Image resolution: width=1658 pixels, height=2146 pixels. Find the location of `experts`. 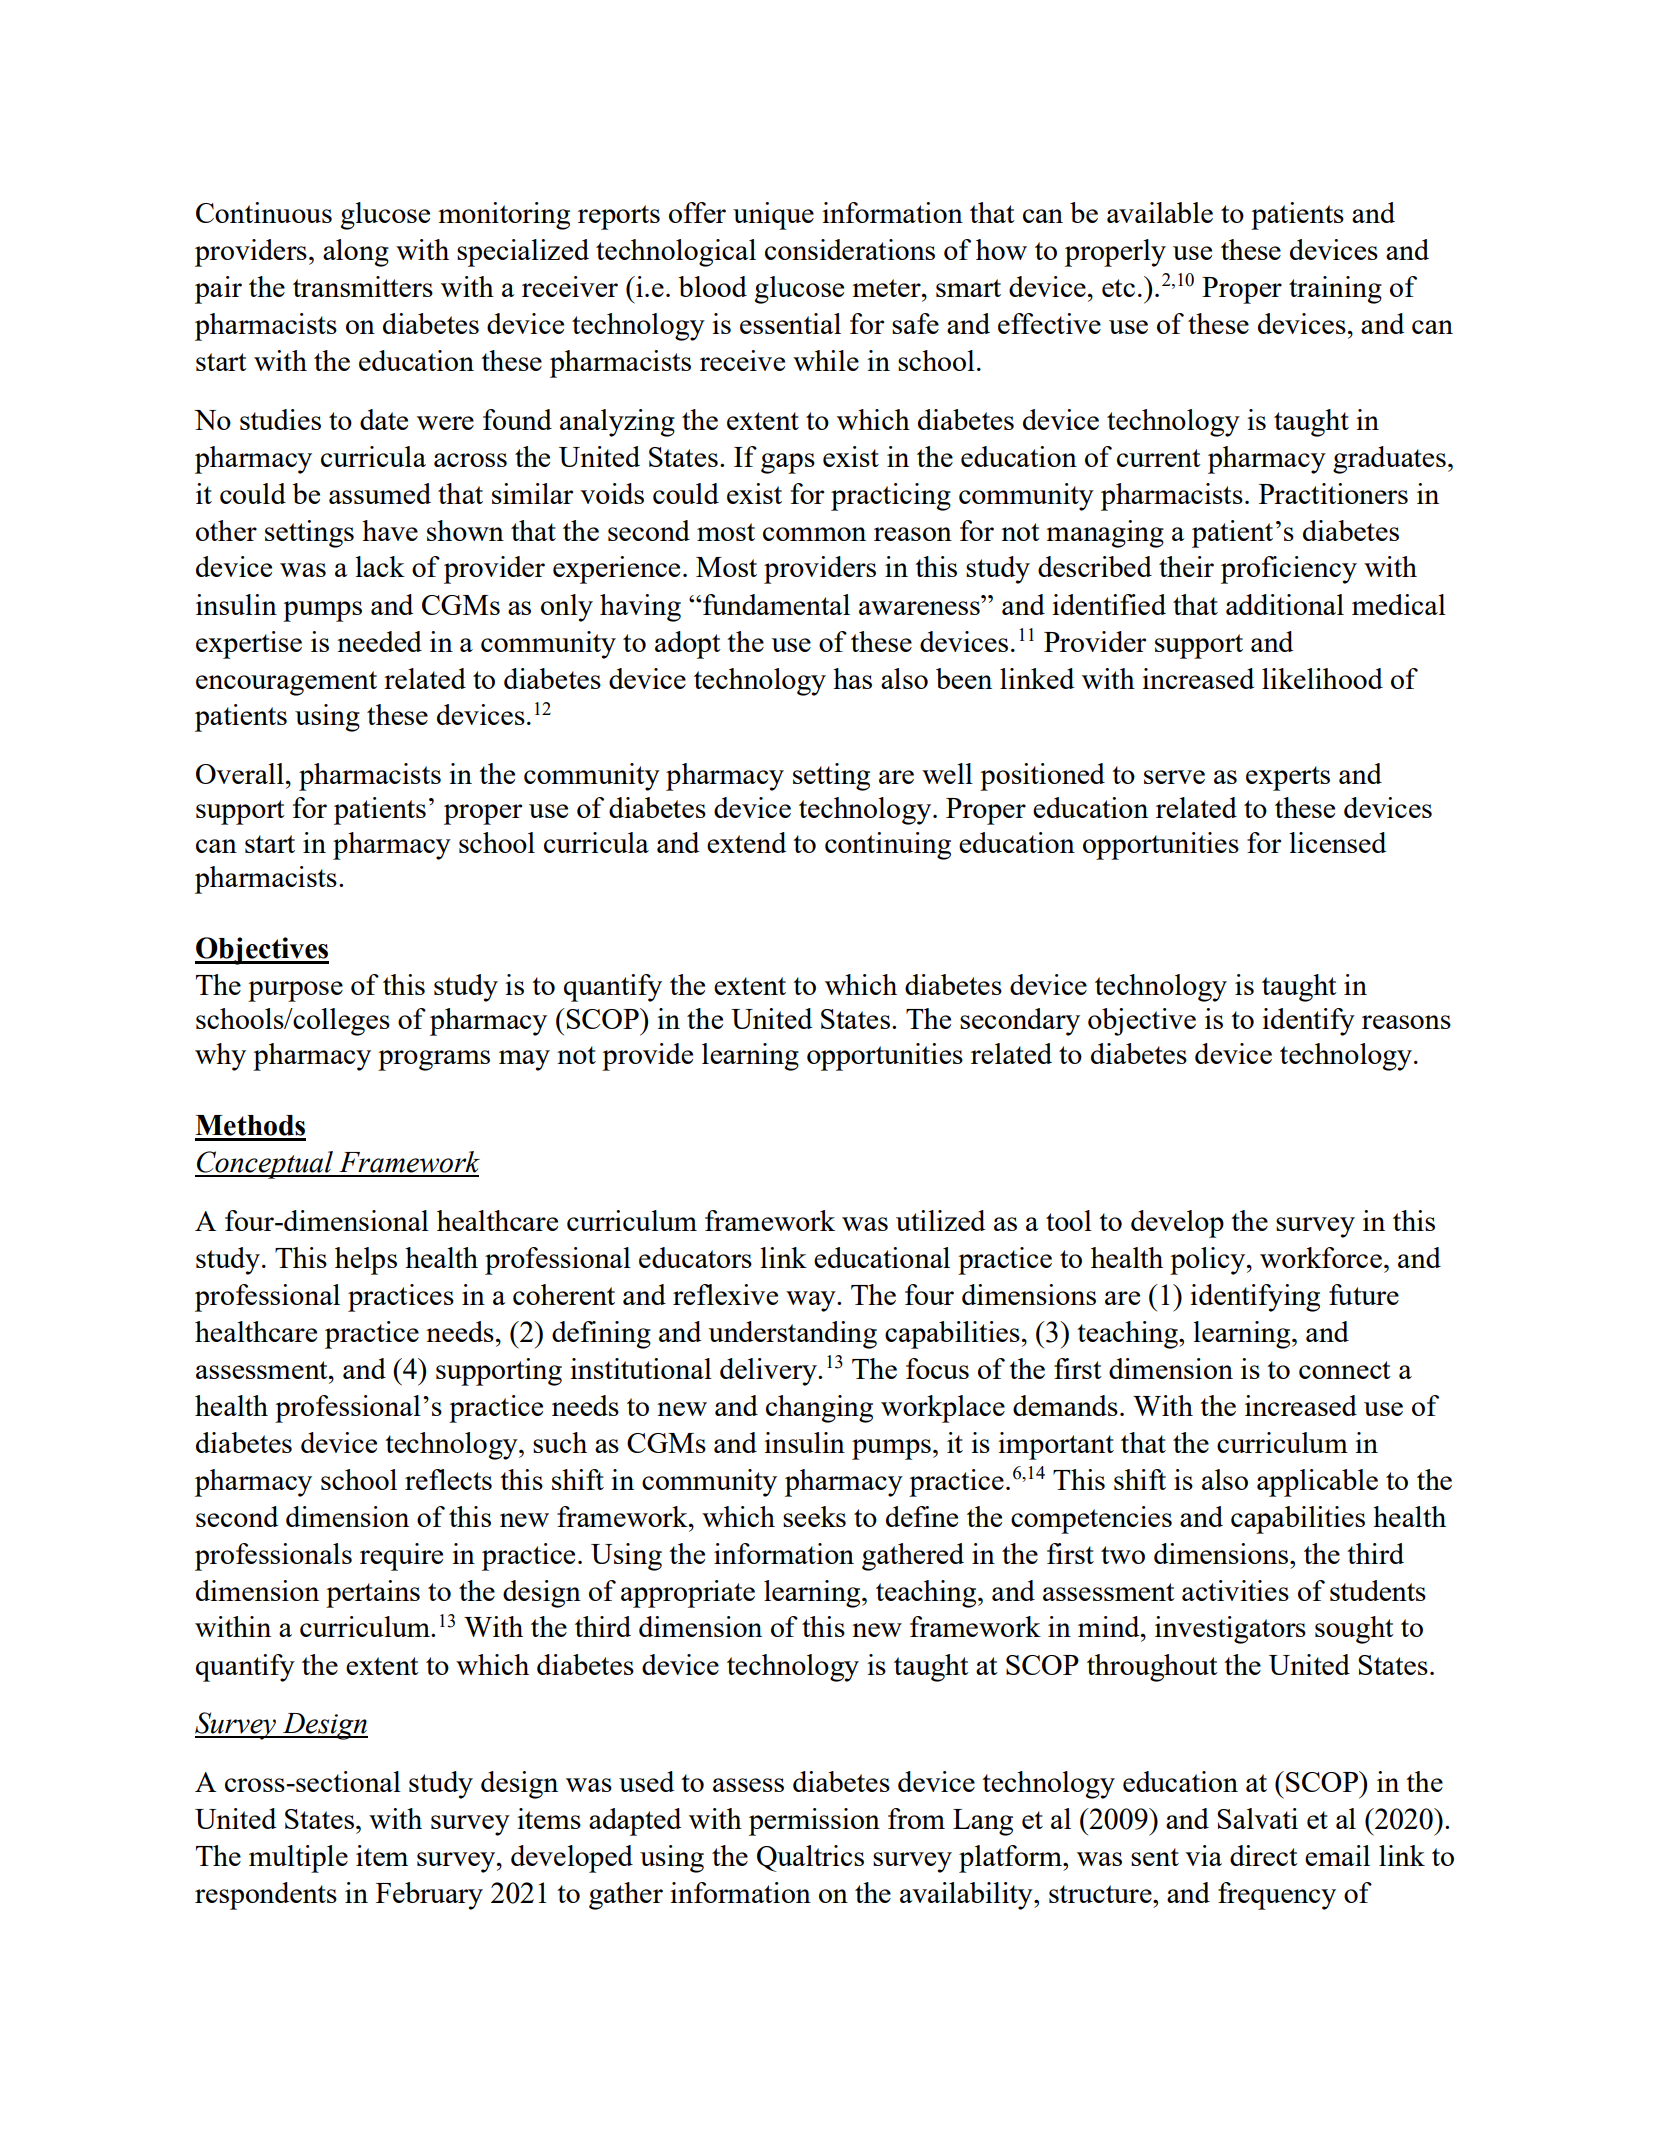

experts is located at coordinates (1288, 778).
